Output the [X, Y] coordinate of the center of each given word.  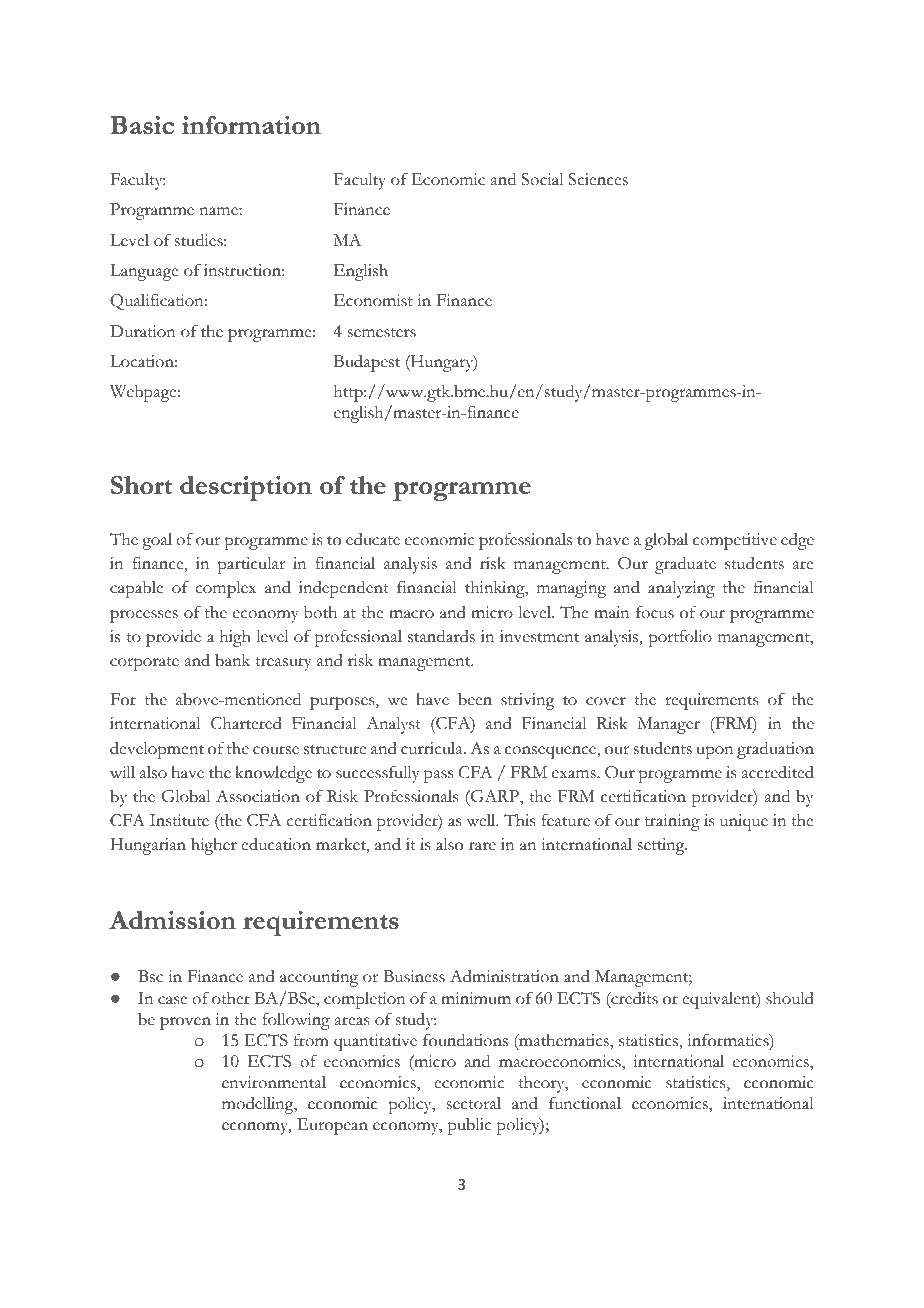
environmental [274, 1082]
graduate [685, 565]
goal [157, 541]
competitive [735, 541]
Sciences [598, 179]
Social [542, 179]
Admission [172, 920]
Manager [668, 725]
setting [662, 846]
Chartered [246, 723]
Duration [143, 331]
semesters [382, 333]
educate [373, 539]
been [475, 699]
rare [482, 846]
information [251, 125]
